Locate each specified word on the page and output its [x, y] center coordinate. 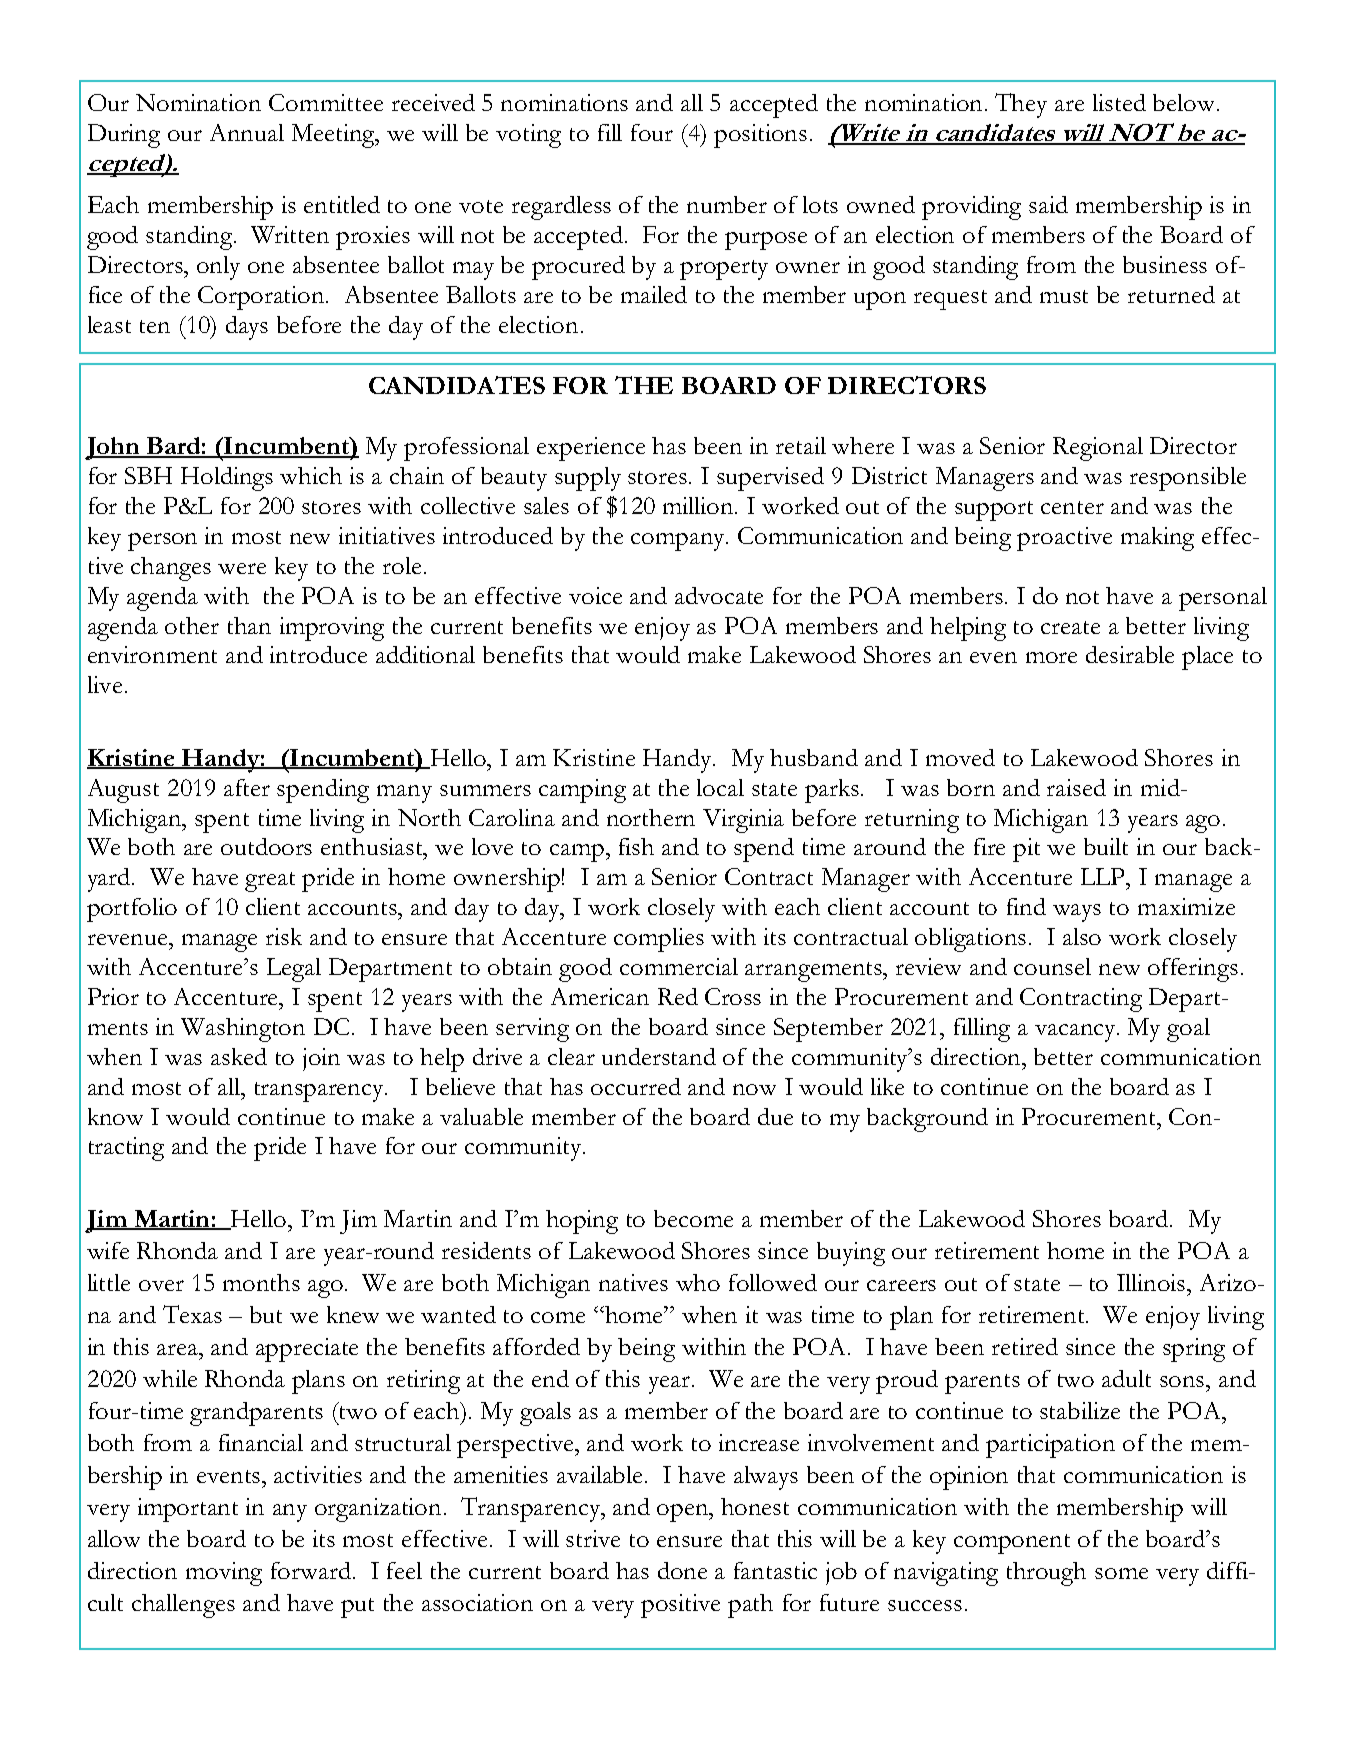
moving [224, 1574]
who [698, 1282]
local [720, 787]
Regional [1098, 449]
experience [591, 449]
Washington [243, 1030]
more [1051, 657]
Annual [247, 132]
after [247, 787]
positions [760, 136]
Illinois [1152, 1282]
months [261, 1282]
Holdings [227, 479]
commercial [679, 966]
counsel [1052, 966]
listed [1119, 102]
